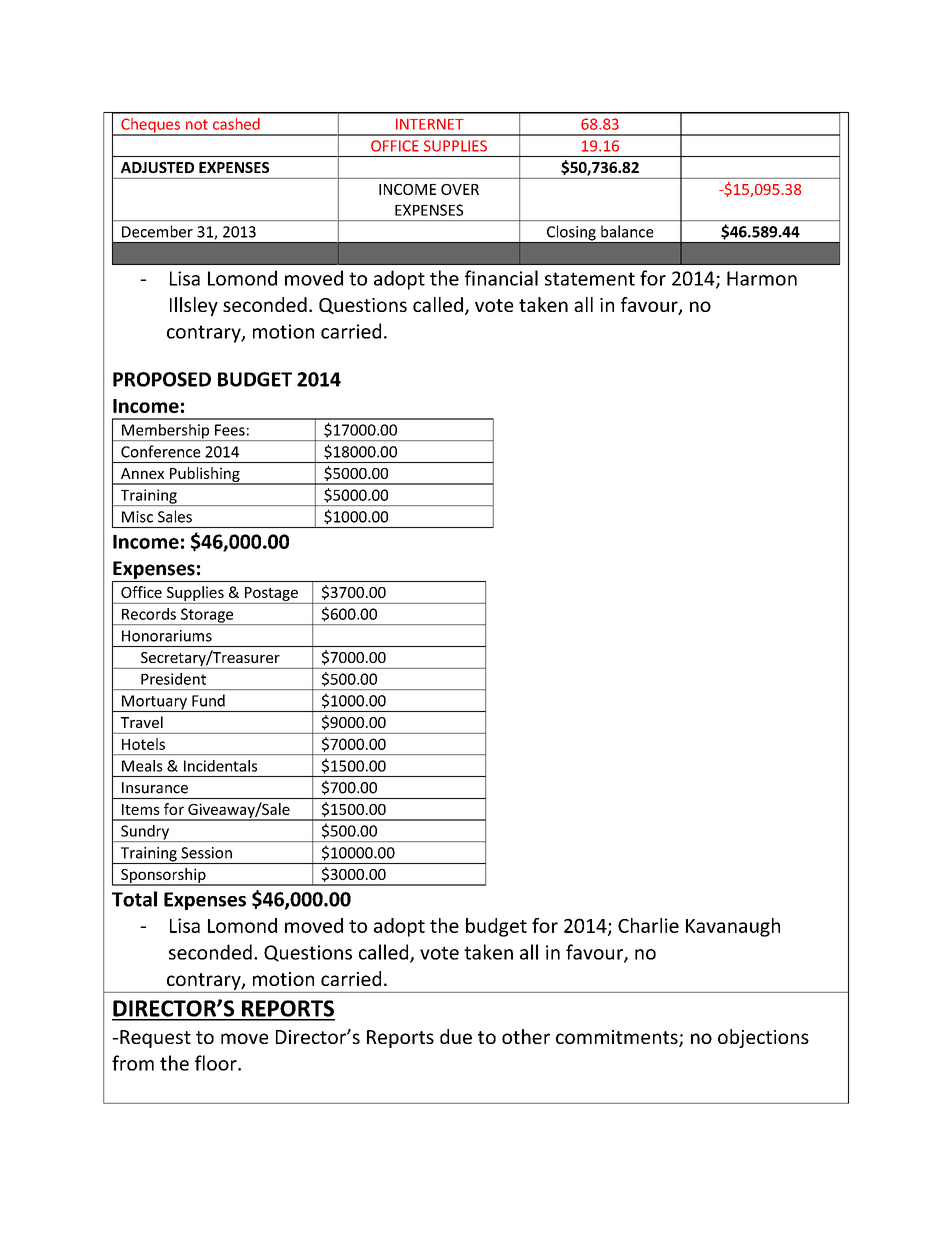 This screenshot has height=1233, width=952. I want to click on financial, so click(501, 278).
